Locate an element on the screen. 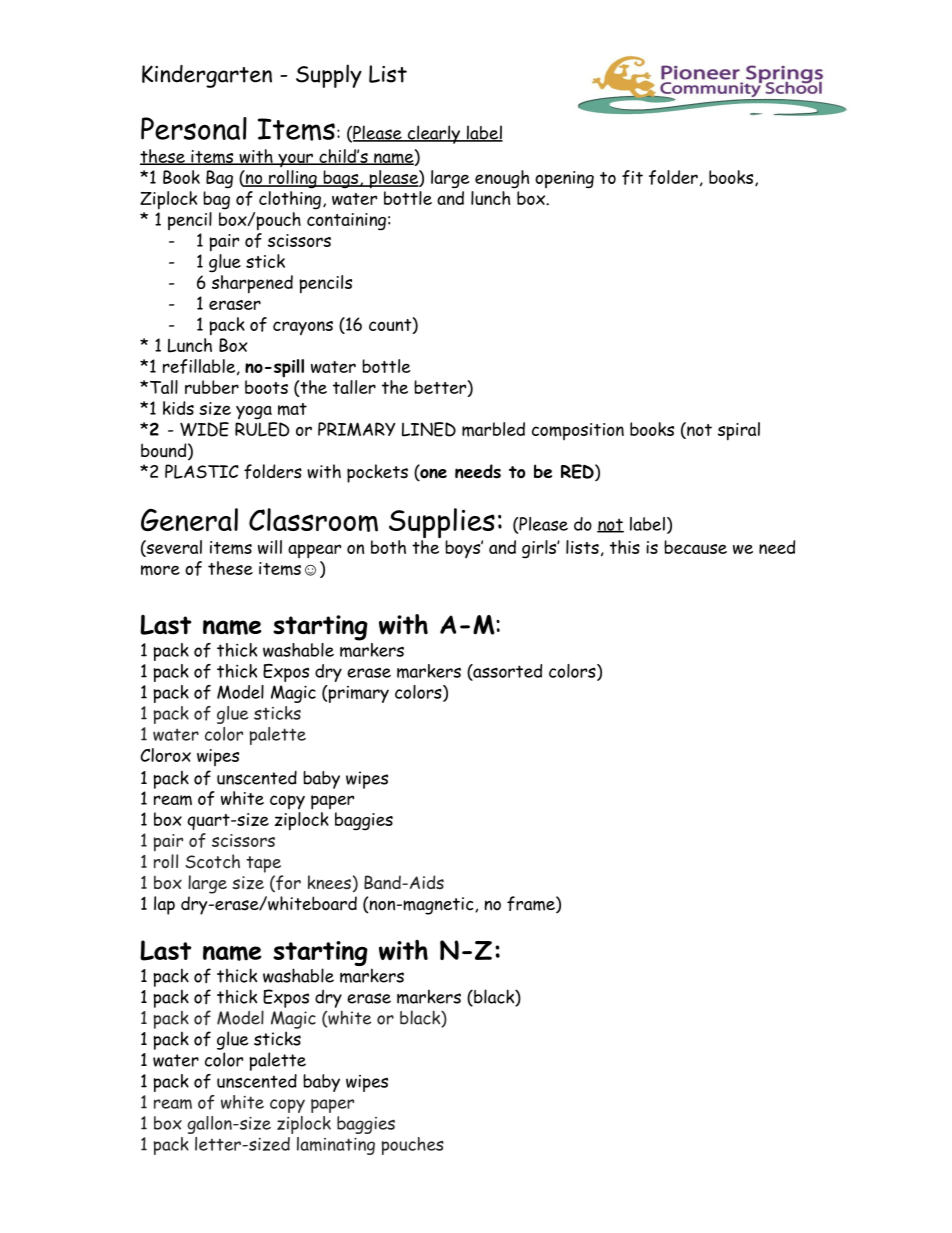 This screenshot has width=952, height=1233. LINED is located at coordinates (429, 429).
